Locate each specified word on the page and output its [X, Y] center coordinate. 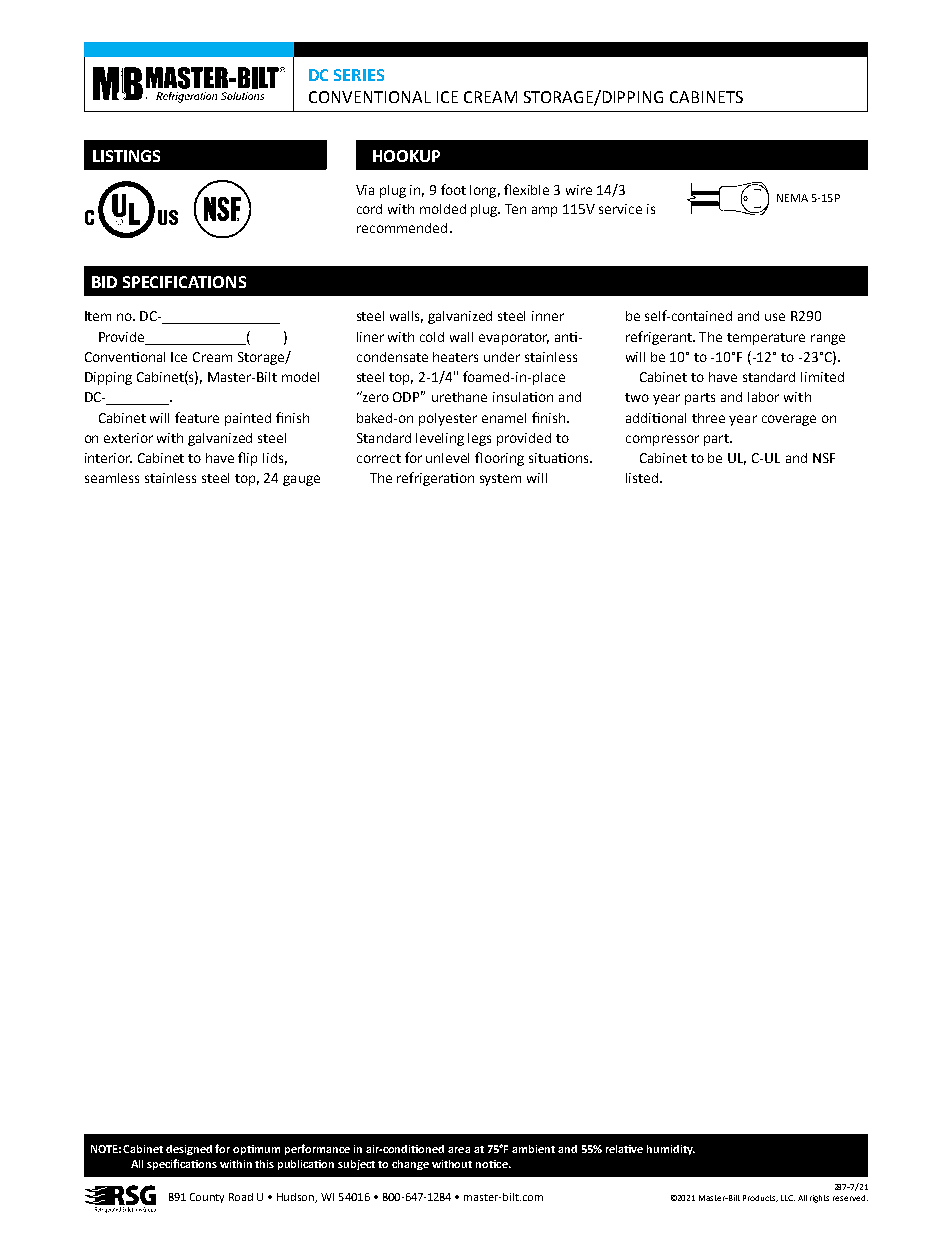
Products [760, 1198]
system [500, 480]
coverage [789, 420]
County [207, 1198]
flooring [499, 459]
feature [197, 417]
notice [493, 1164]
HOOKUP [406, 156]
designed [189, 1150]
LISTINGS [126, 156]
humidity [671, 1150]
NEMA [792, 198]
